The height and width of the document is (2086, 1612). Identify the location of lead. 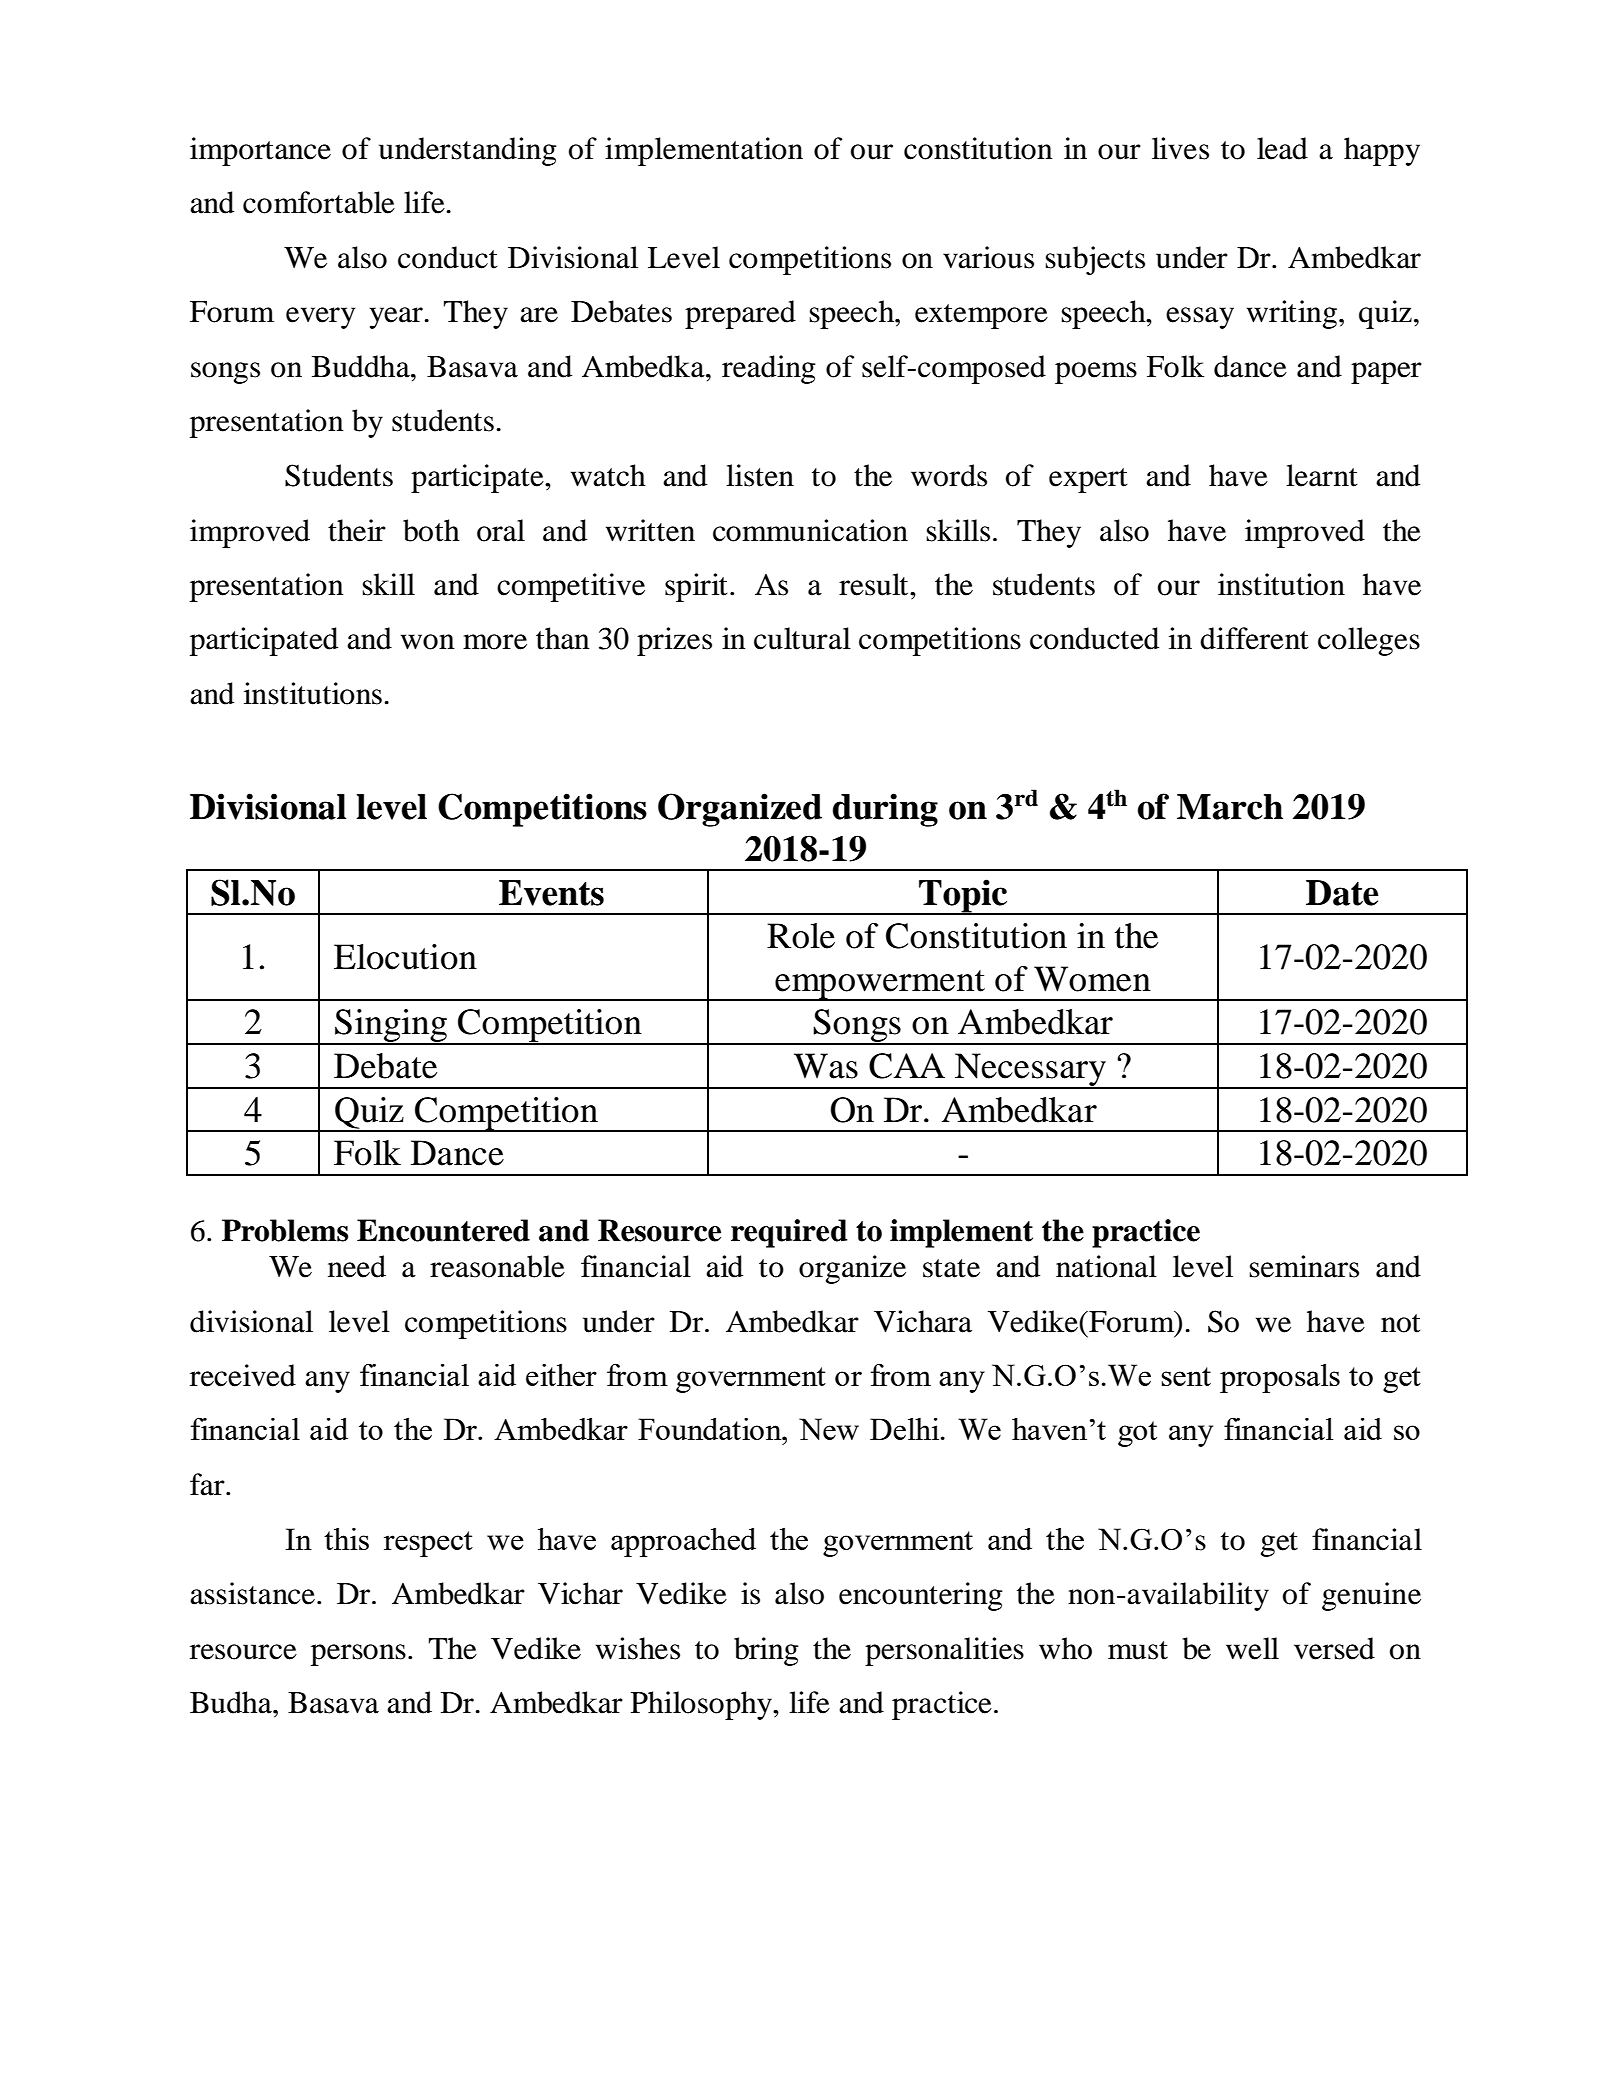
(1282, 148).
